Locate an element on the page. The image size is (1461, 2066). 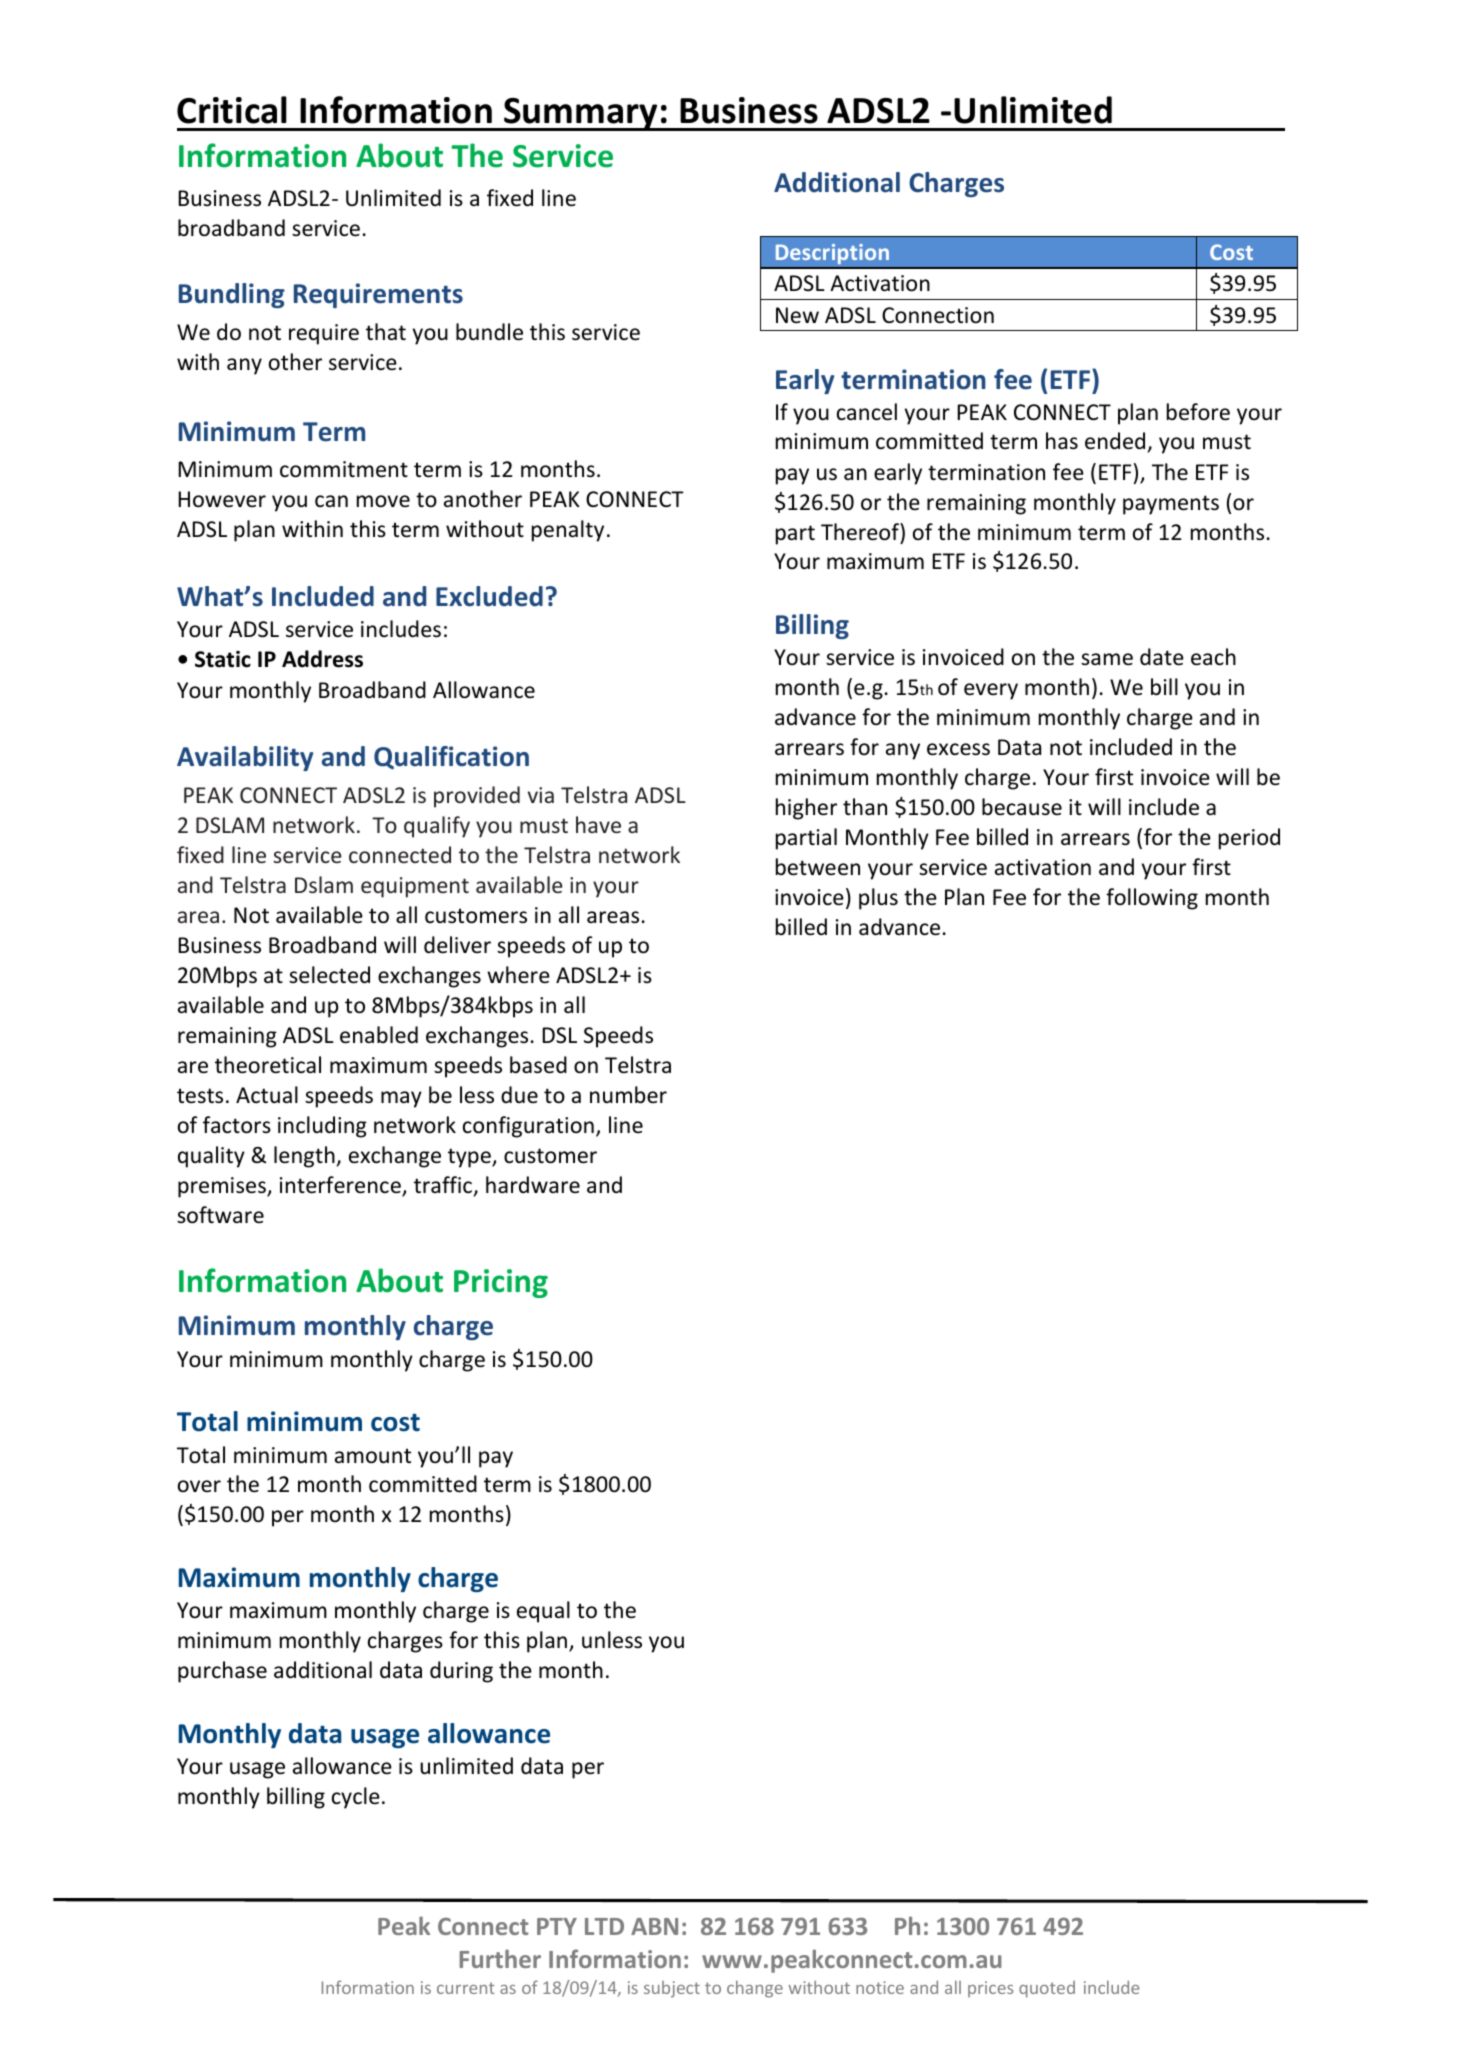
amount is located at coordinates (373, 1456).
